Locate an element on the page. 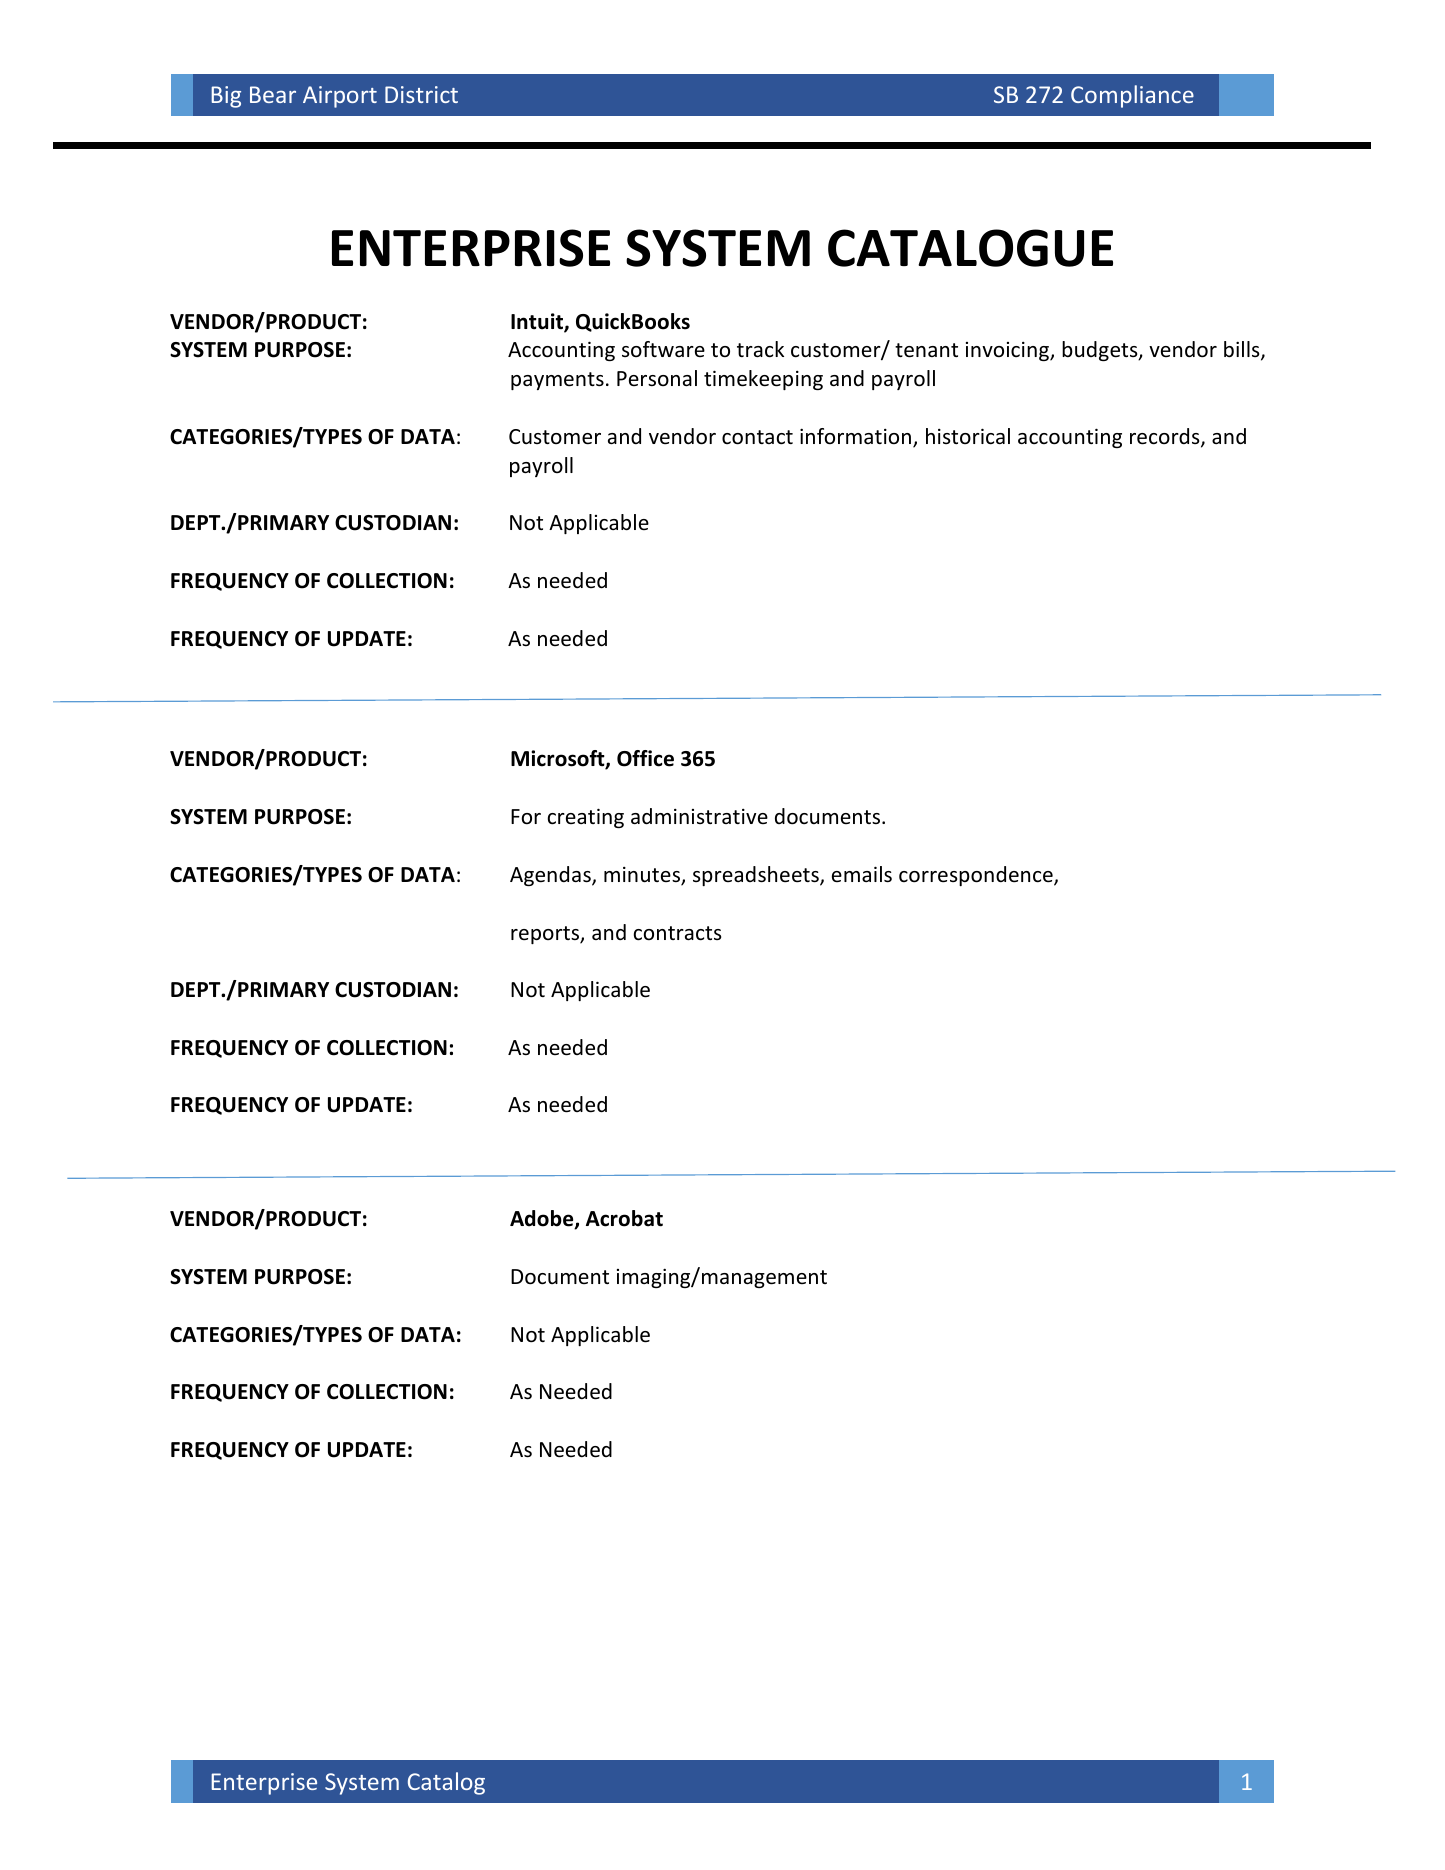  District is located at coordinates (421, 94).
